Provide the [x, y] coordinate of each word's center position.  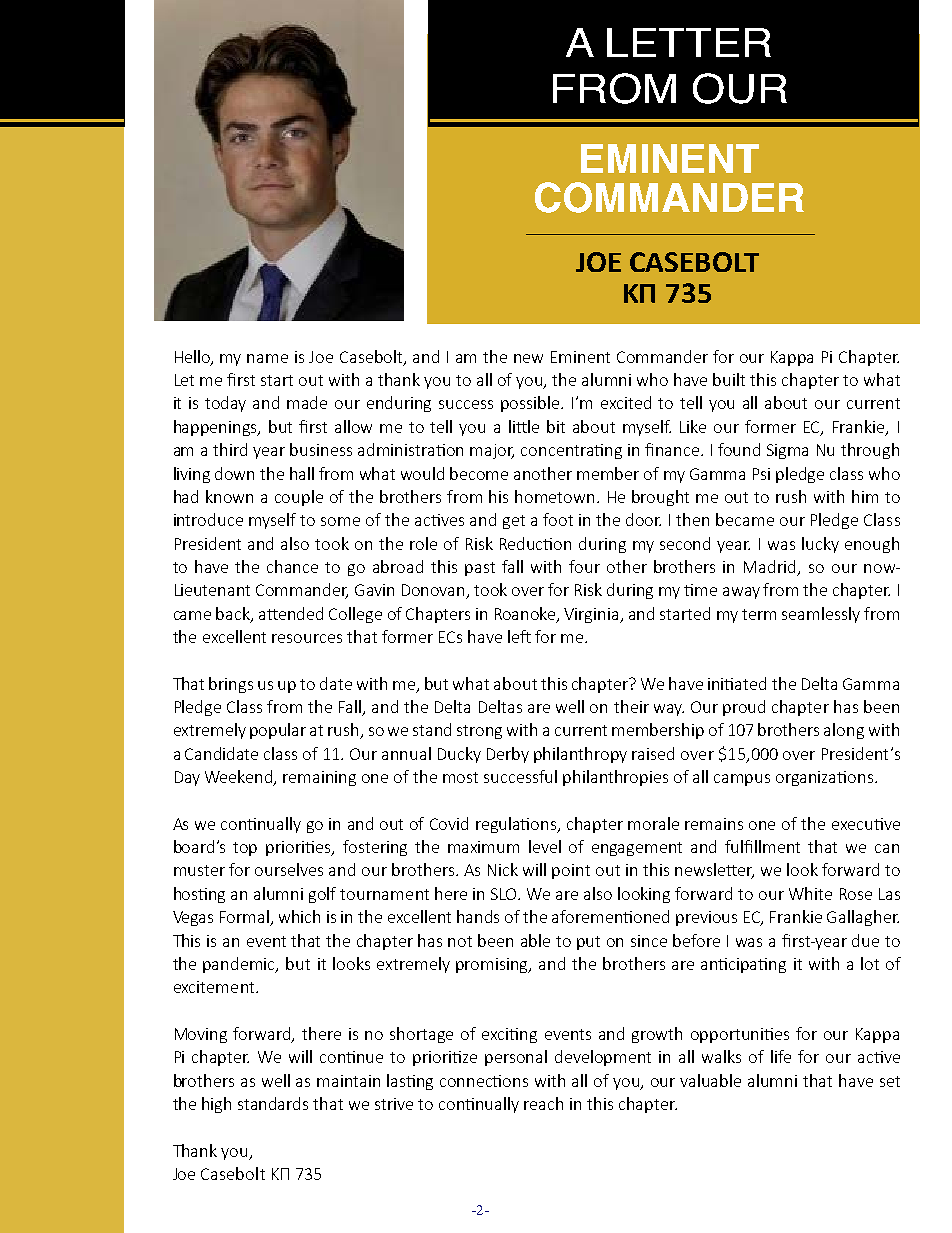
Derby [508, 755]
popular [278, 731]
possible [532, 404]
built [729, 379]
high [216, 1105]
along [844, 731]
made [307, 402]
